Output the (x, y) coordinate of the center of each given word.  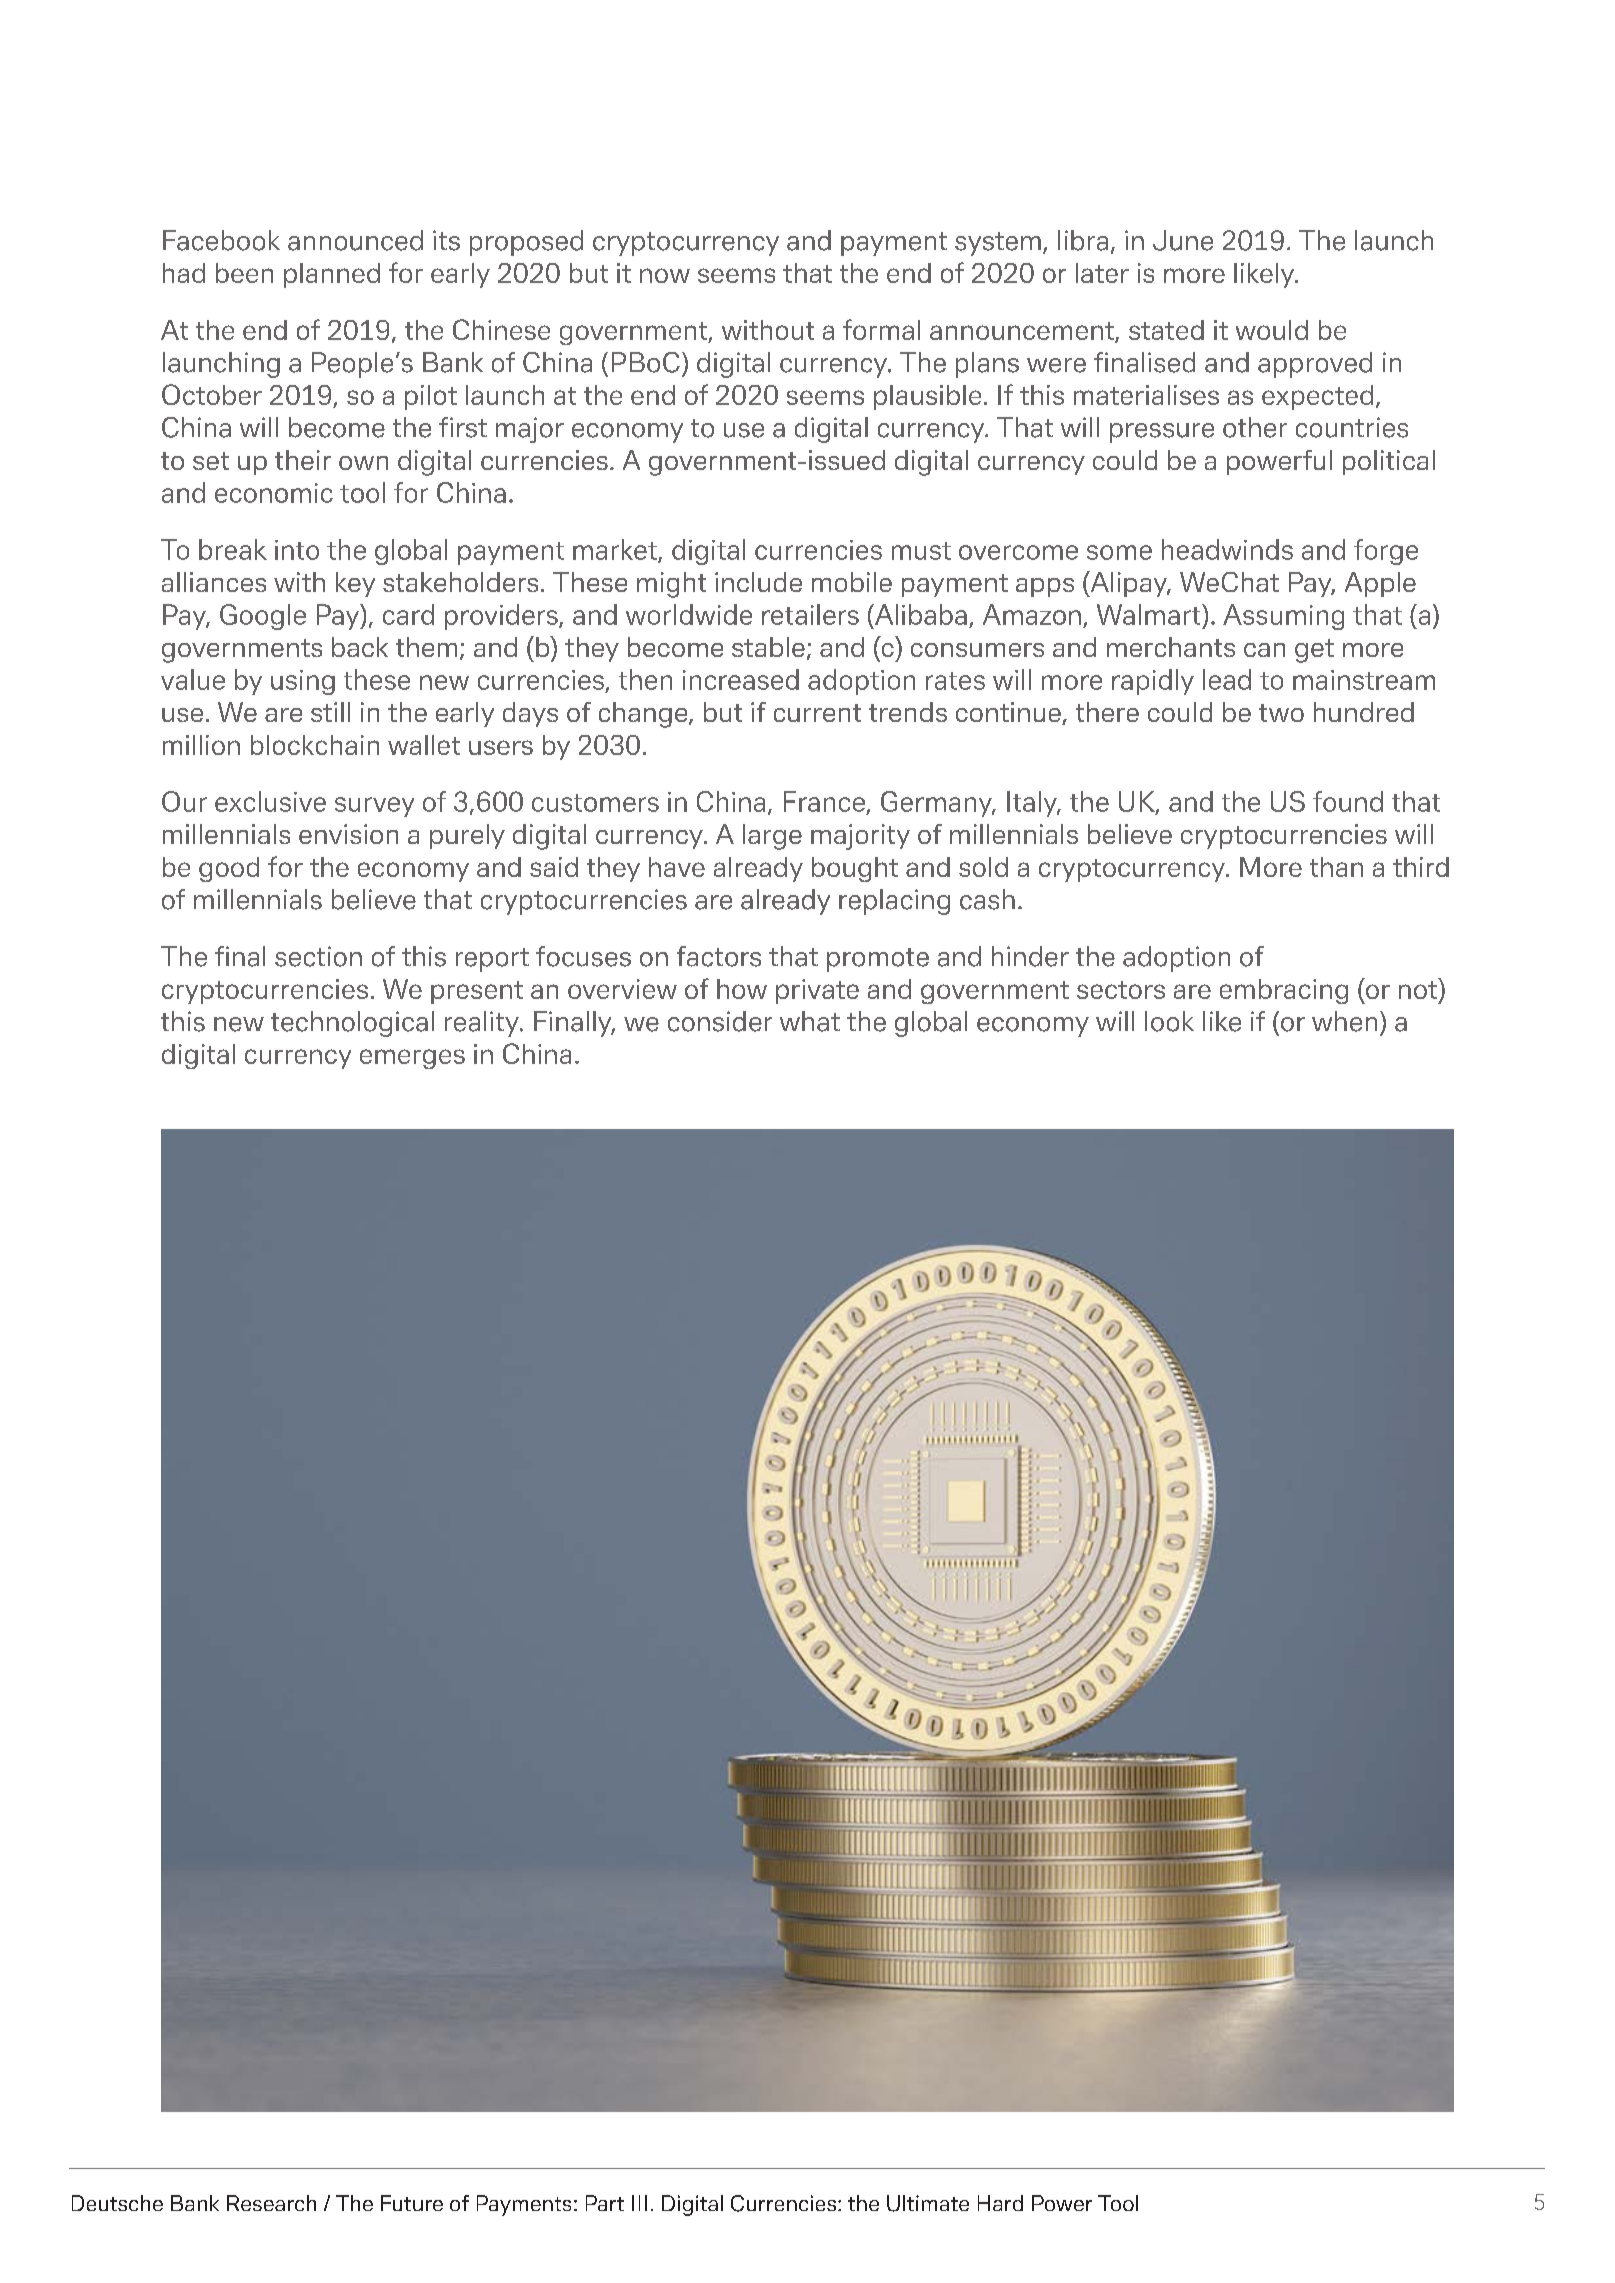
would (1272, 330)
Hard (1000, 2203)
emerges (412, 1059)
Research (271, 2203)
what (810, 1021)
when (1344, 1021)
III (639, 2203)
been (244, 273)
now (665, 275)
